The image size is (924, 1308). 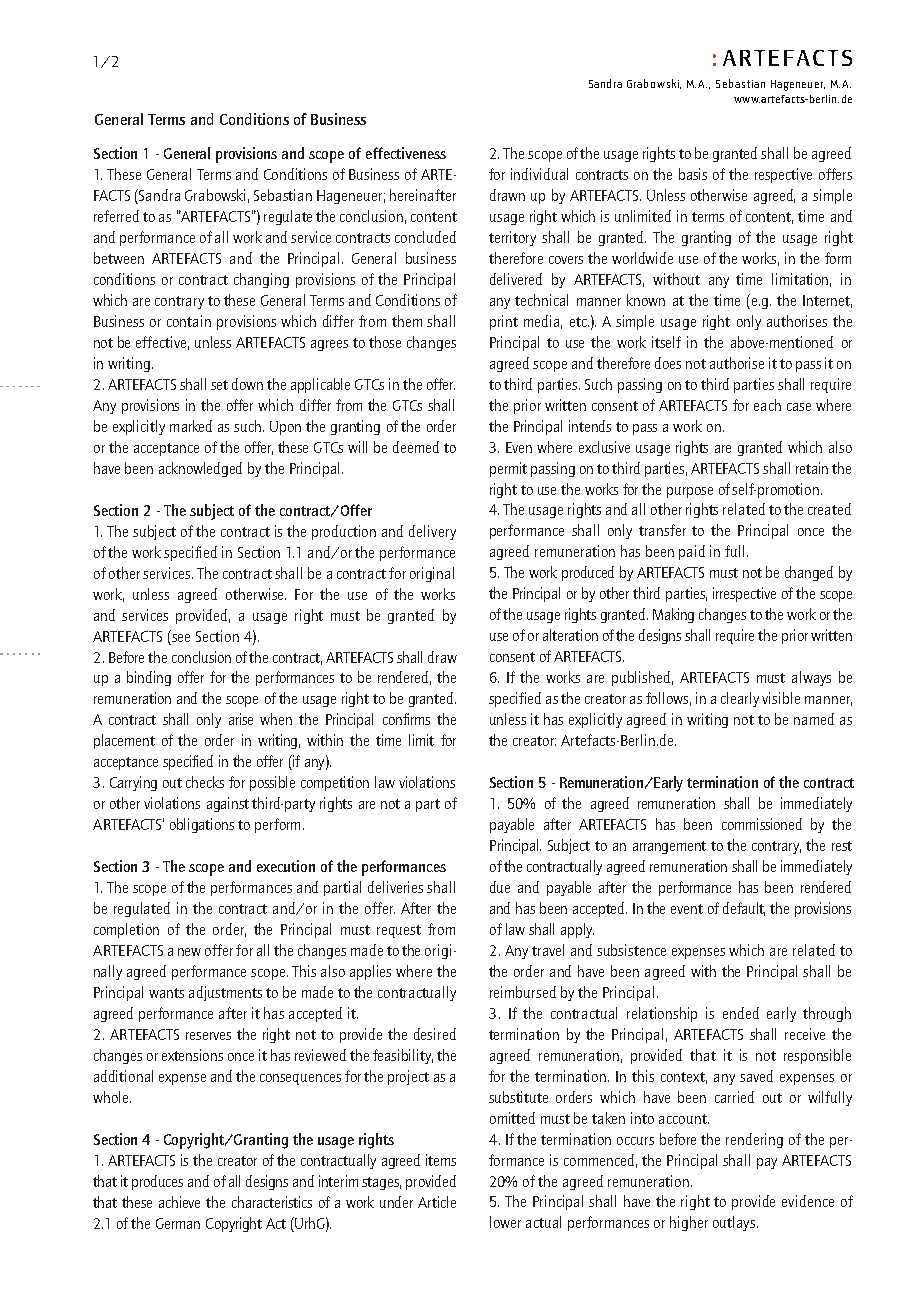 I want to click on obligations, so click(x=202, y=825).
